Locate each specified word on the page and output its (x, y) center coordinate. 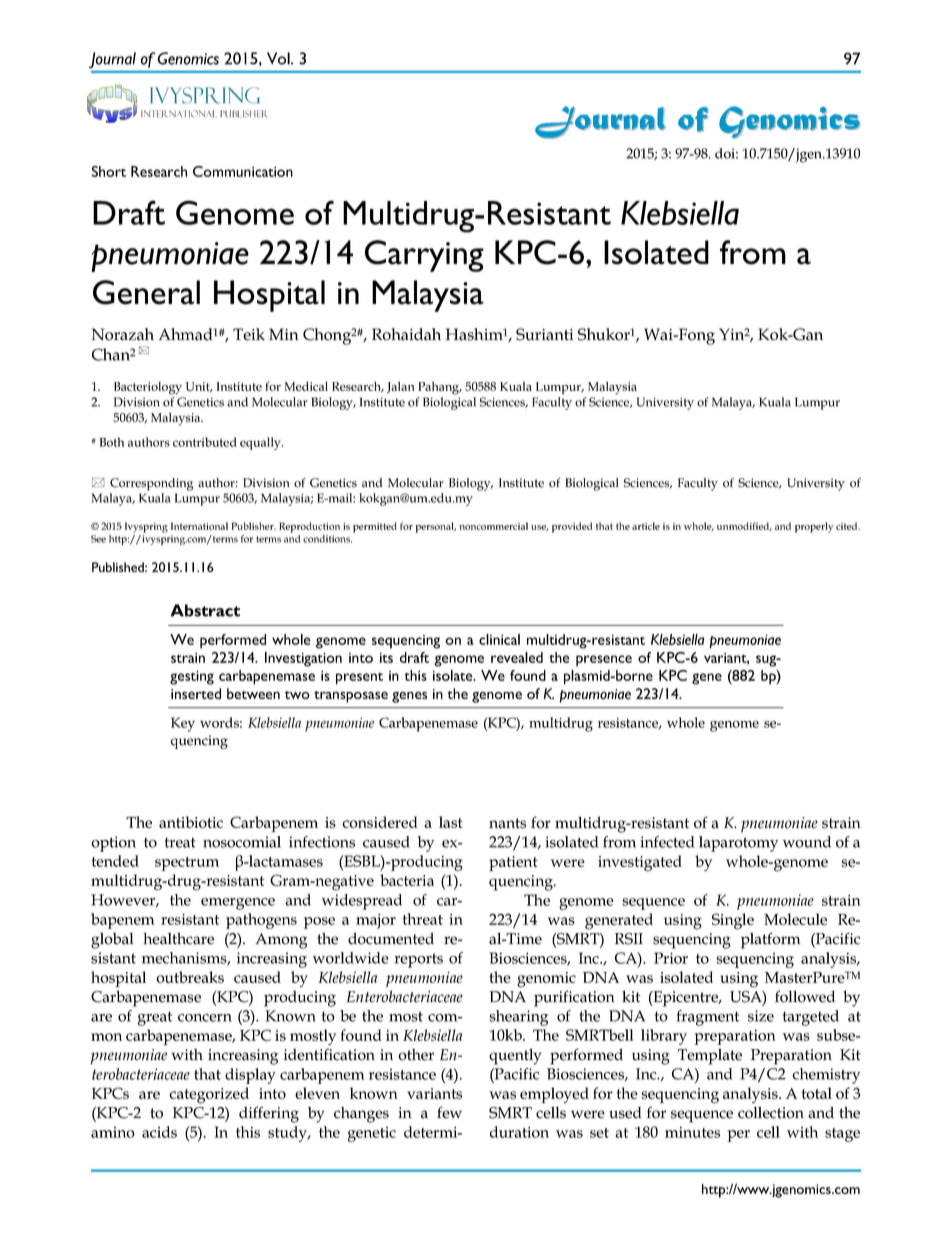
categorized (209, 1095)
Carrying (424, 256)
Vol (279, 58)
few (449, 1112)
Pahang (440, 388)
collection (771, 1113)
